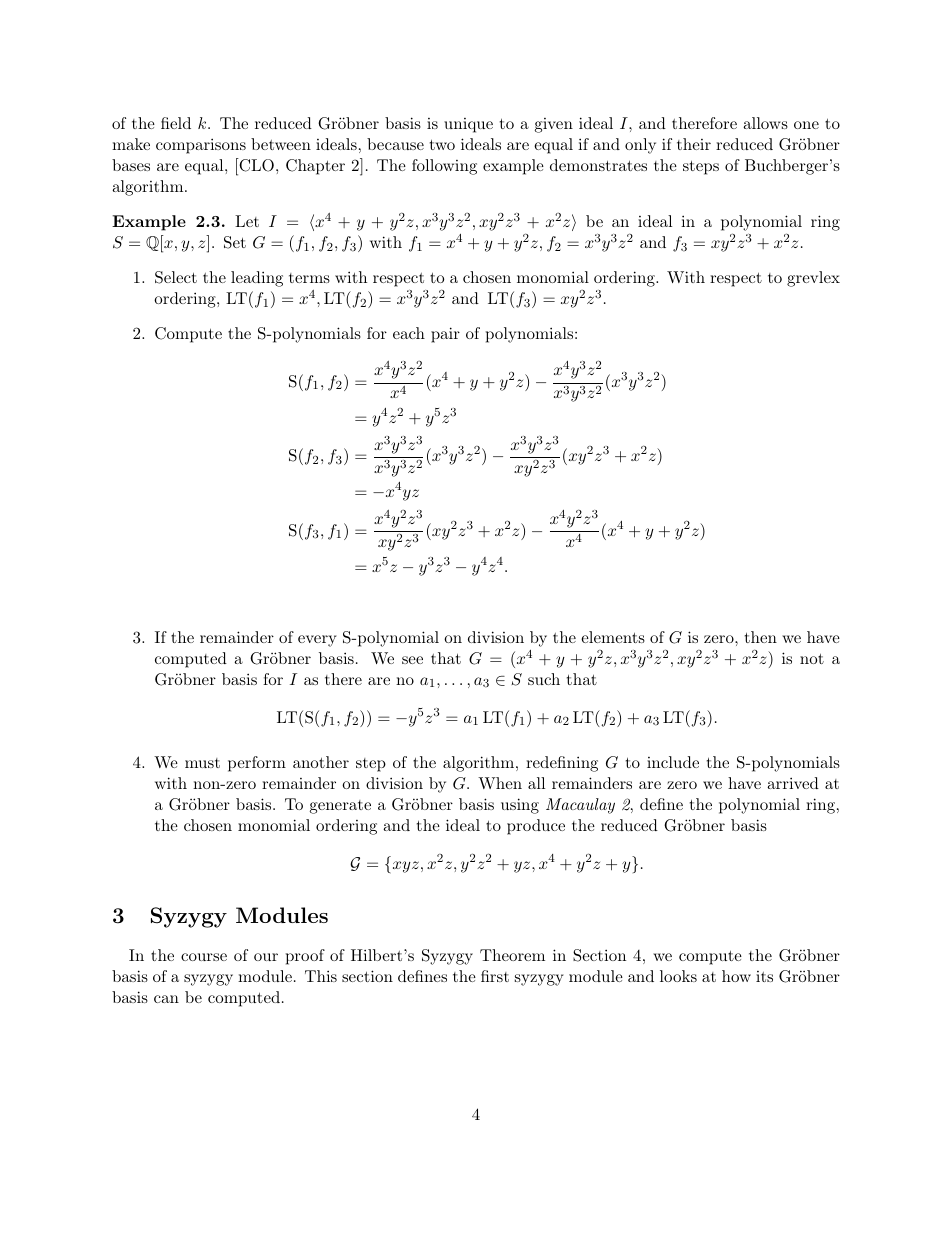 The width and height of the screenshot is (952, 1233). What do you see at coordinates (442, 144) in the screenshot?
I see `two` at bounding box center [442, 144].
